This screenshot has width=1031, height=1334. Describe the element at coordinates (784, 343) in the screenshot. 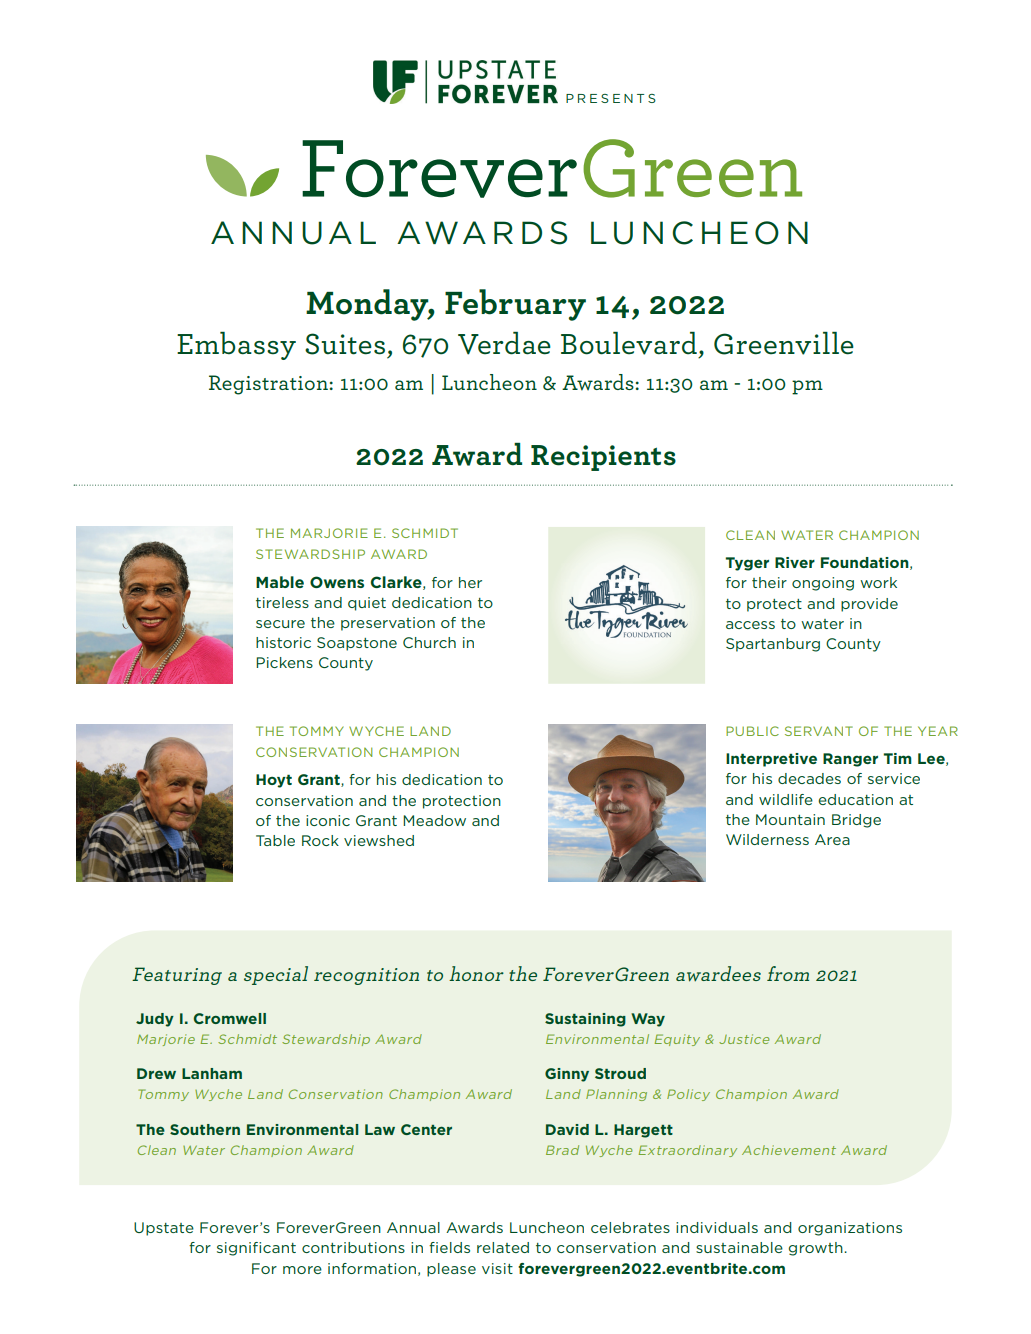

I see `Greenville` at that location.
